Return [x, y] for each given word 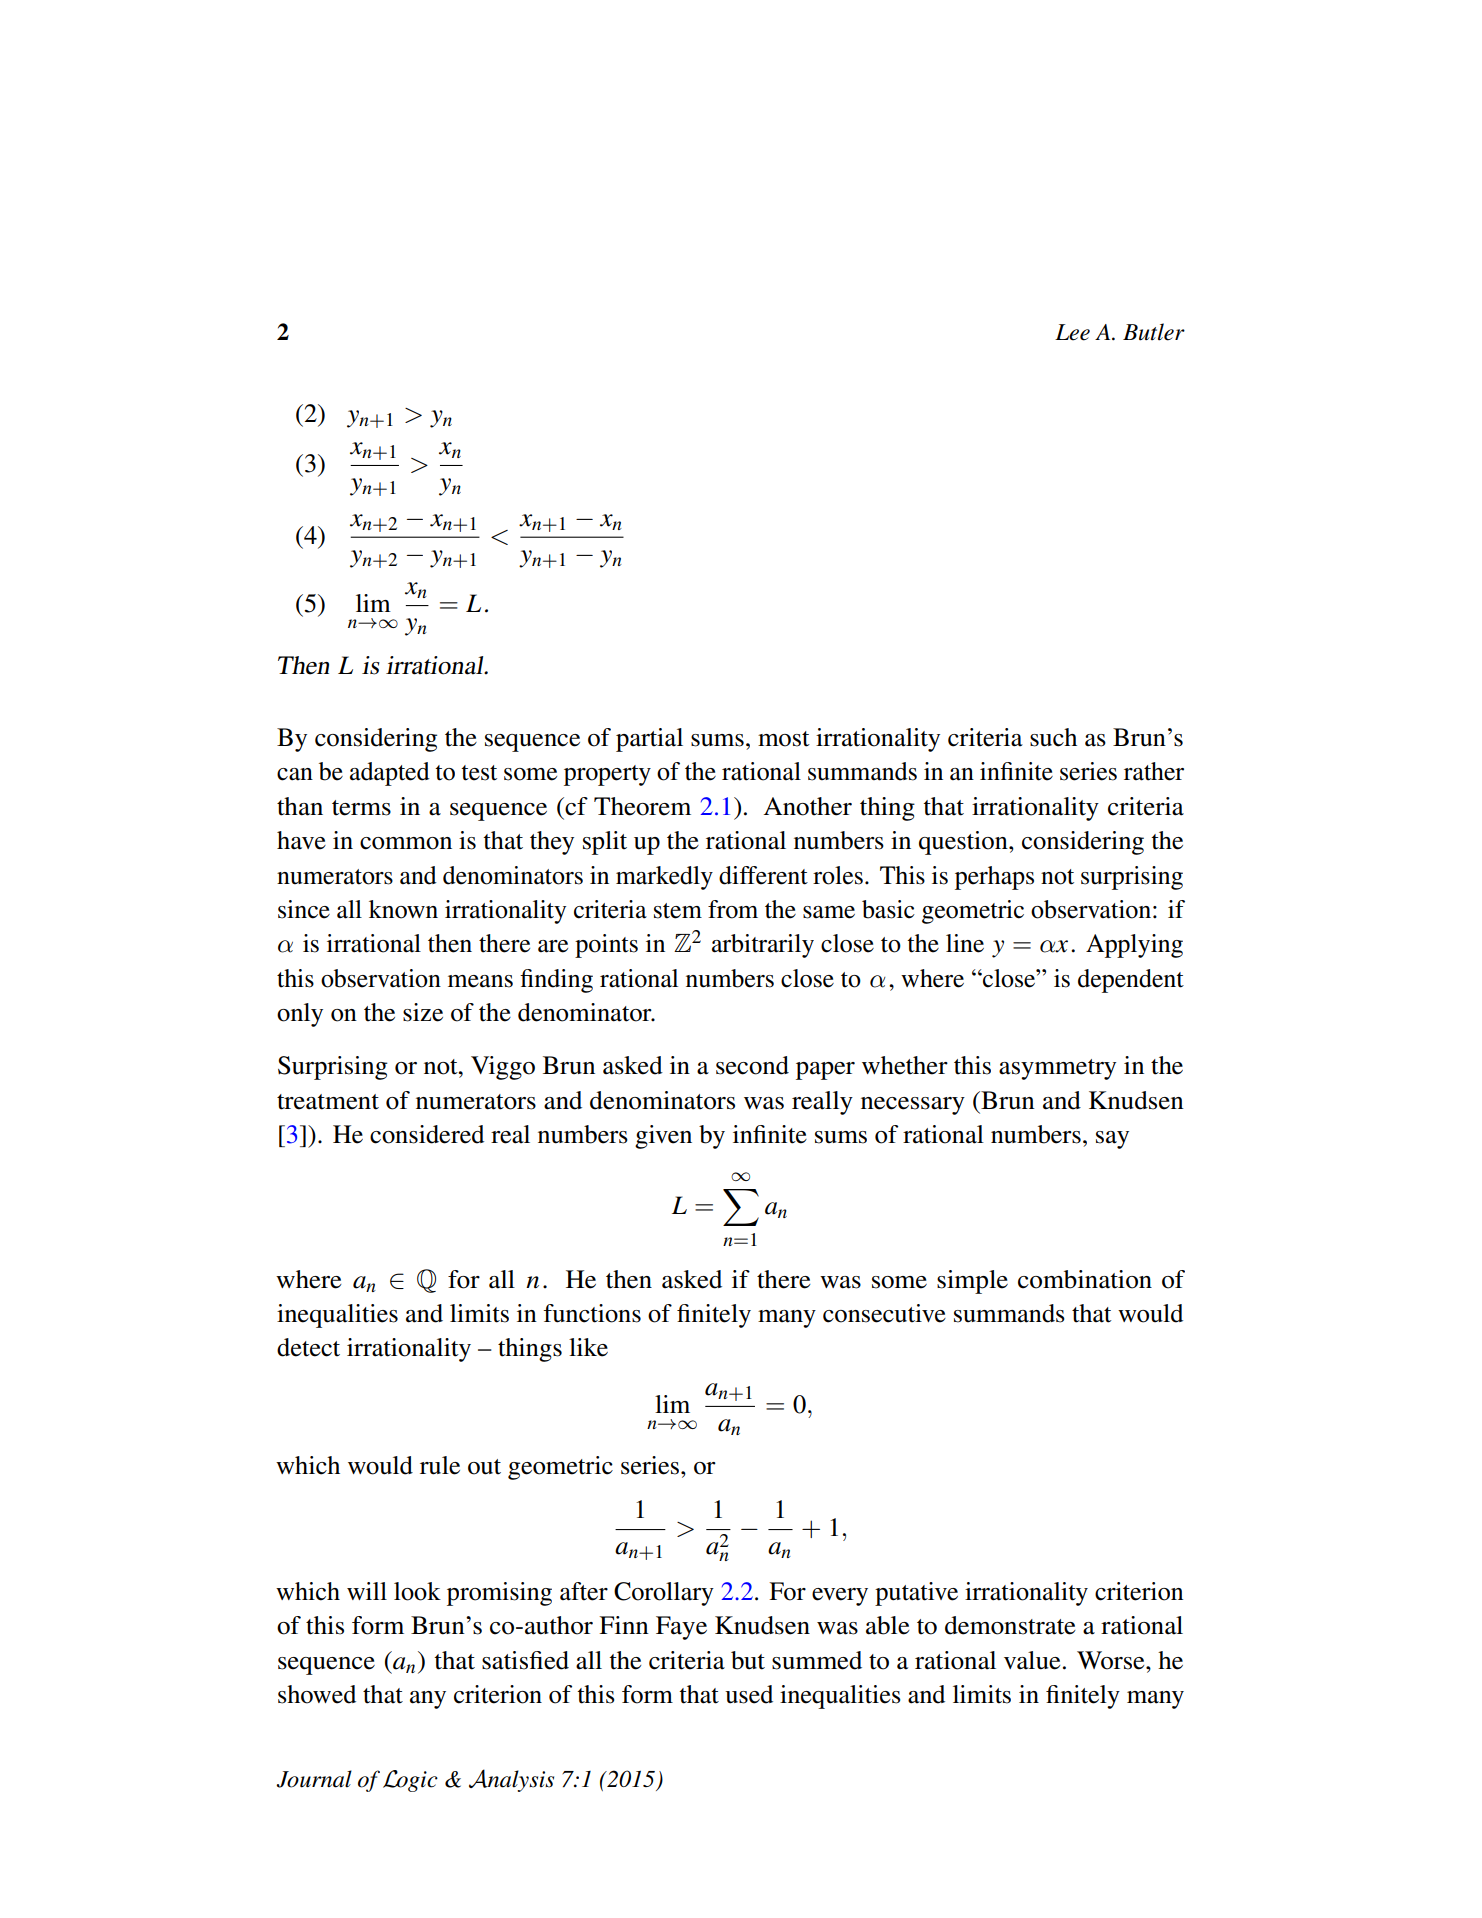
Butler [1154, 332]
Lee [1072, 332]
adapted [390, 774]
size [423, 1012]
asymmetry [1057, 1069]
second [752, 1065]
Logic [410, 1781]
